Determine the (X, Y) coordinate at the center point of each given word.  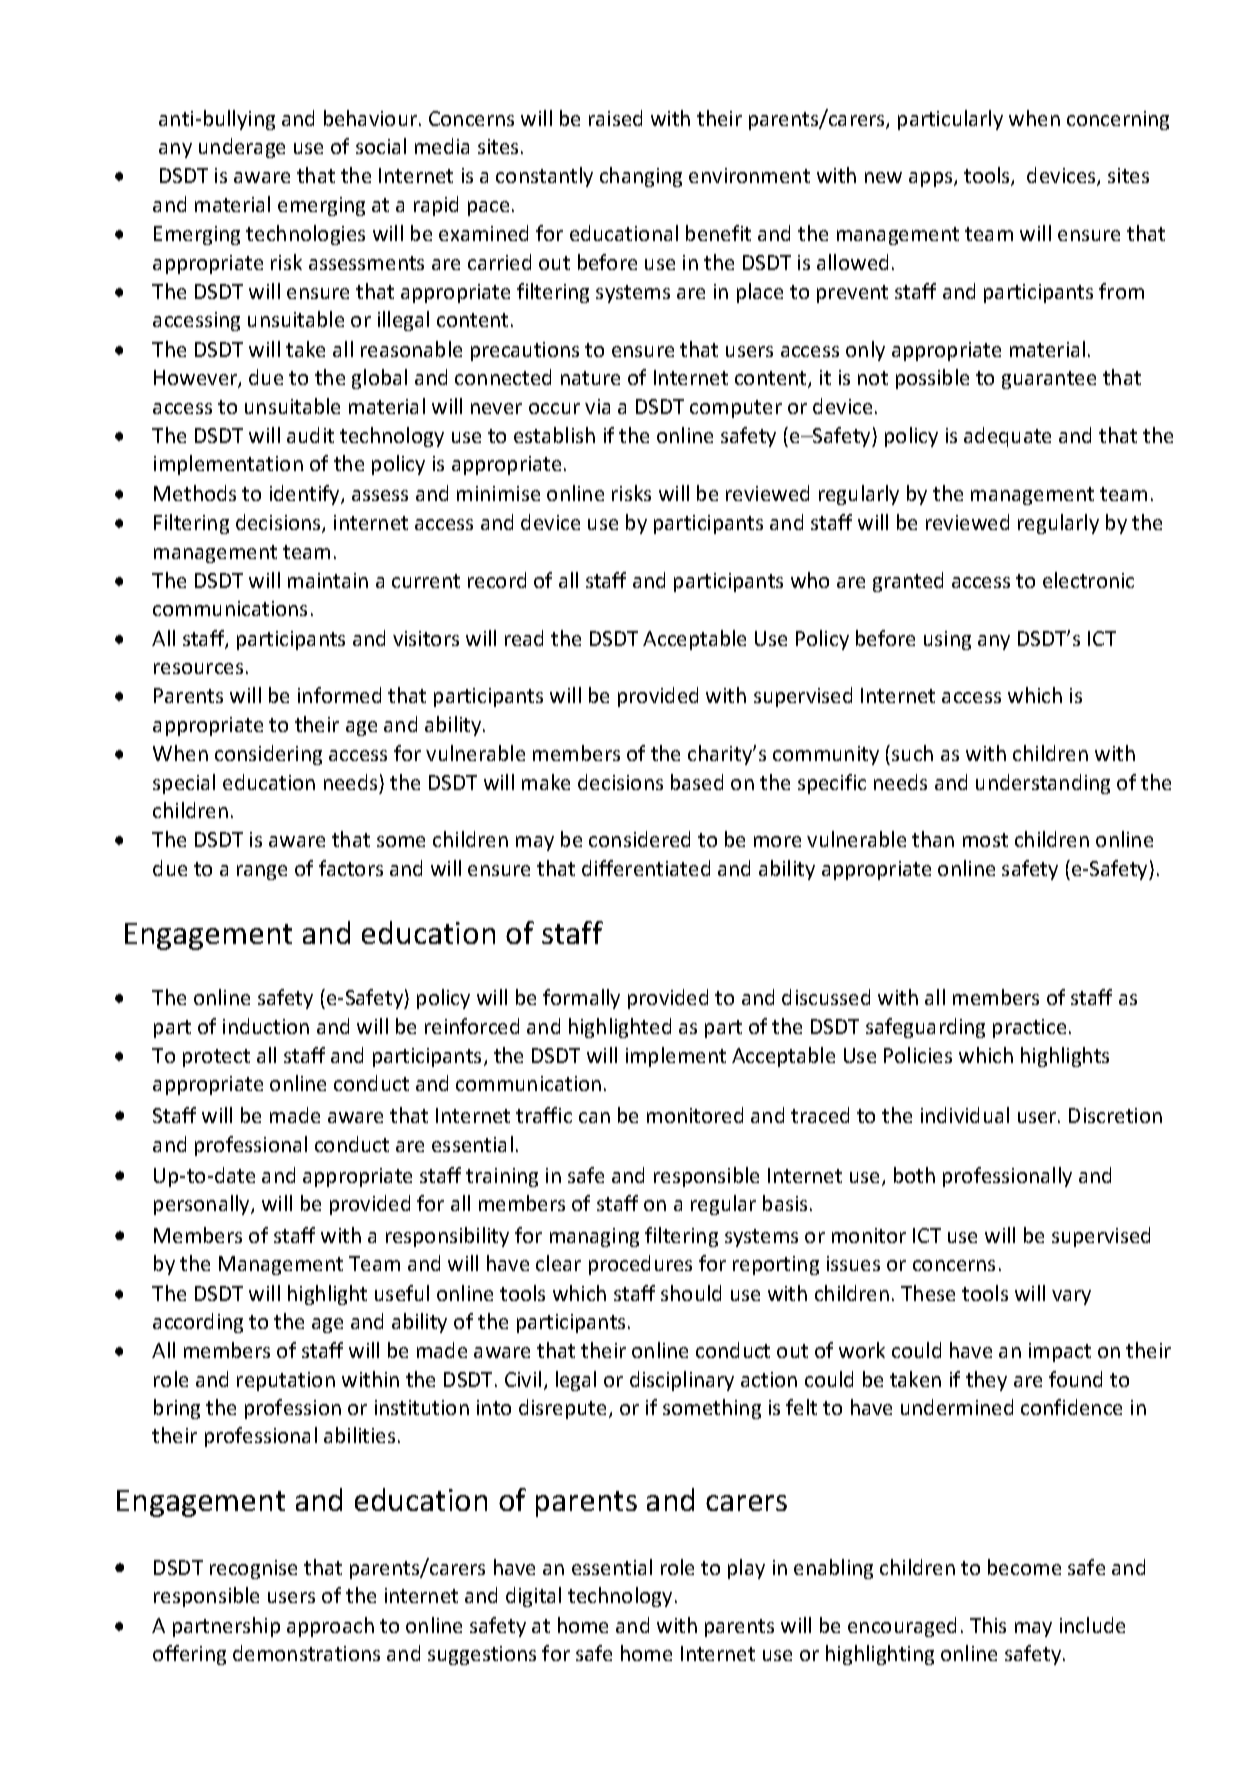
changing (641, 177)
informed (339, 695)
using (947, 640)
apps (932, 179)
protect (216, 1058)
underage (242, 148)
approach (330, 1627)
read (524, 638)
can (594, 1117)
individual (965, 1115)
